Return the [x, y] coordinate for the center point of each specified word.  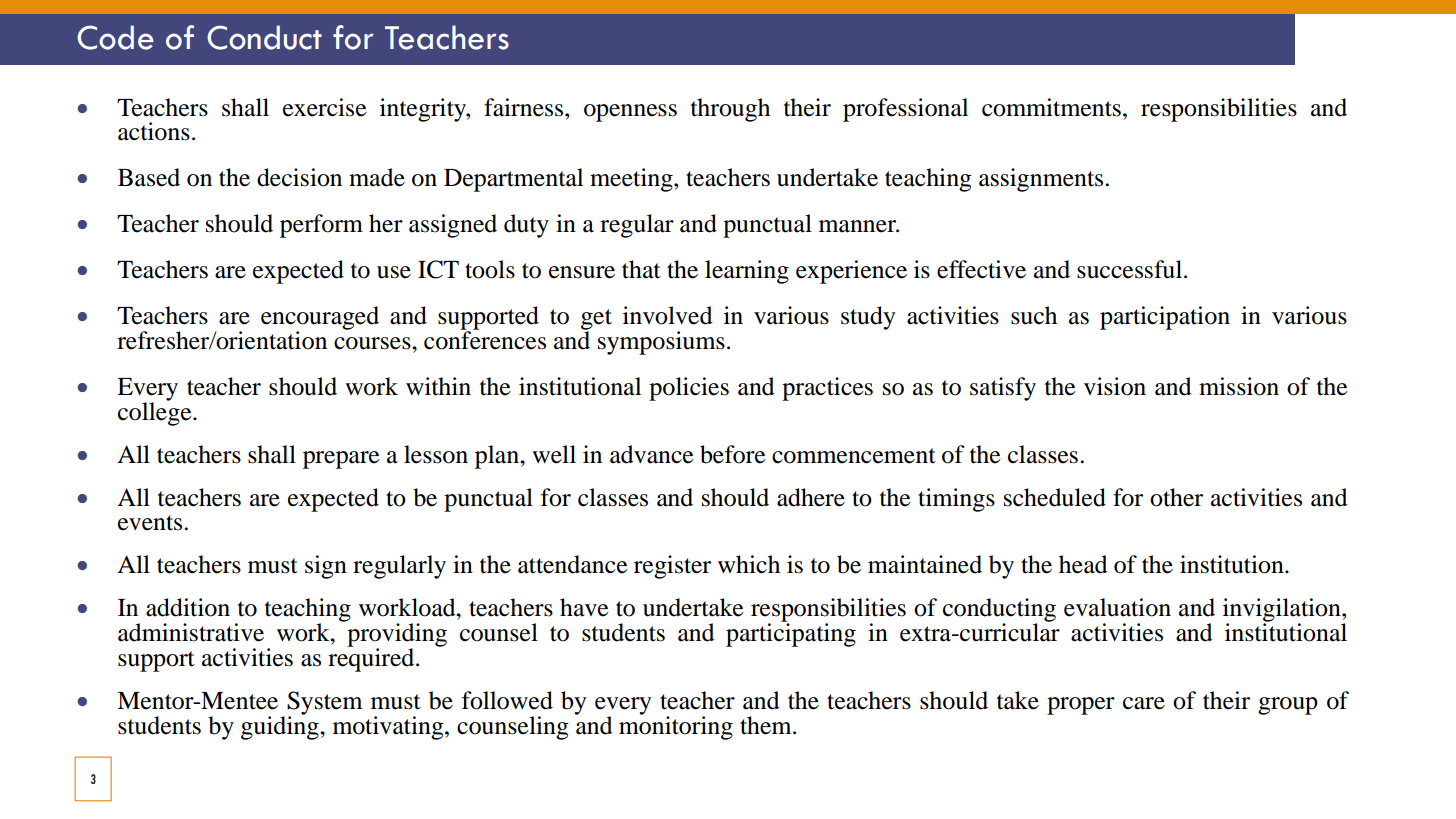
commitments [1051, 107]
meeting [632, 180]
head [1083, 564]
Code [115, 37]
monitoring [676, 726]
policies [689, 389]
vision [1115, 386]
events [151, 523]
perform [321, 226]
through [730, 110]
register [672, 567]
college [156, 413]
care [1144, 703]
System [324, 704]
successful [1131, 269]
